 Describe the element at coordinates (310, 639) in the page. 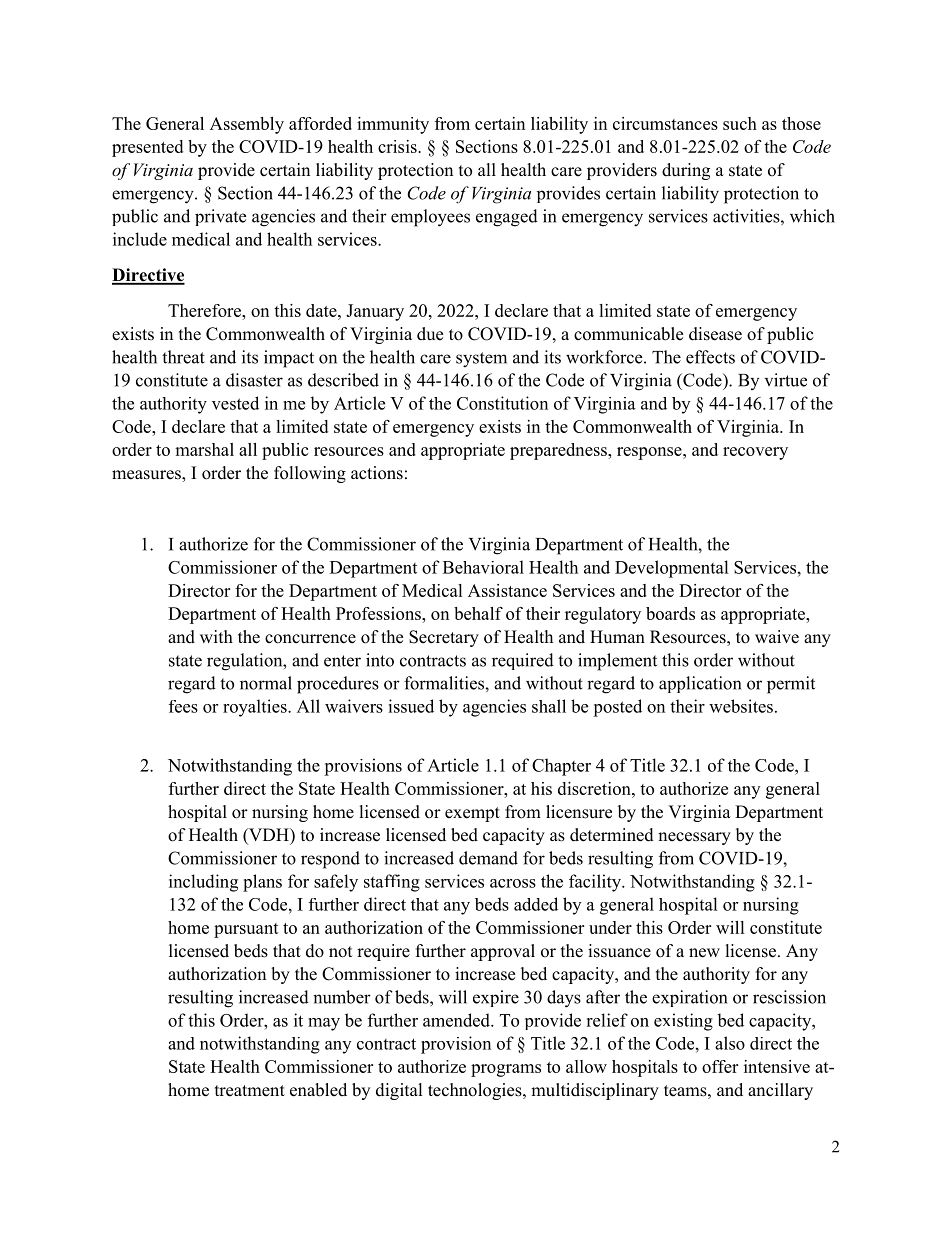

I see `concurrence` at that location.
